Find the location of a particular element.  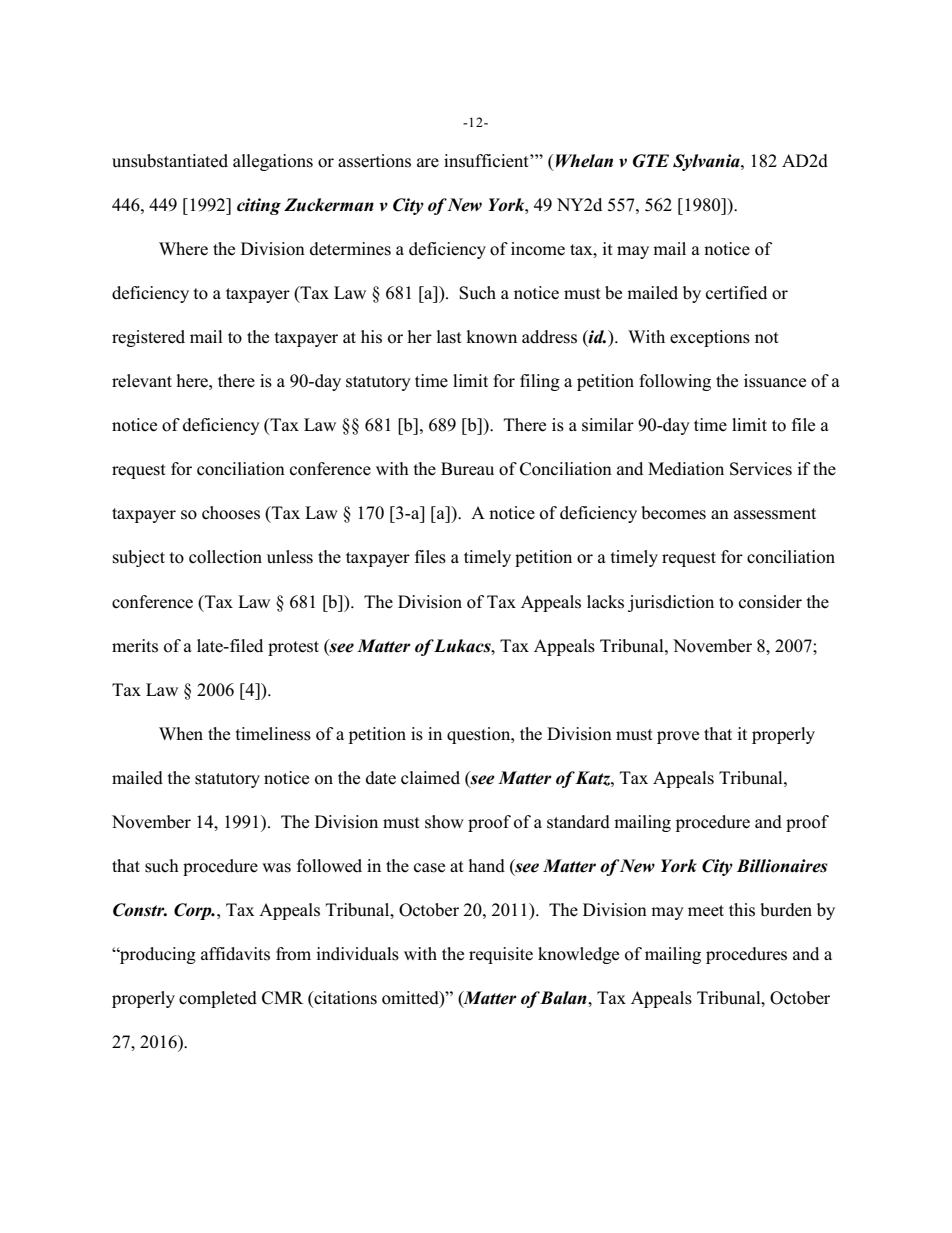

Sylvania is located at coordinates (707, 162).
